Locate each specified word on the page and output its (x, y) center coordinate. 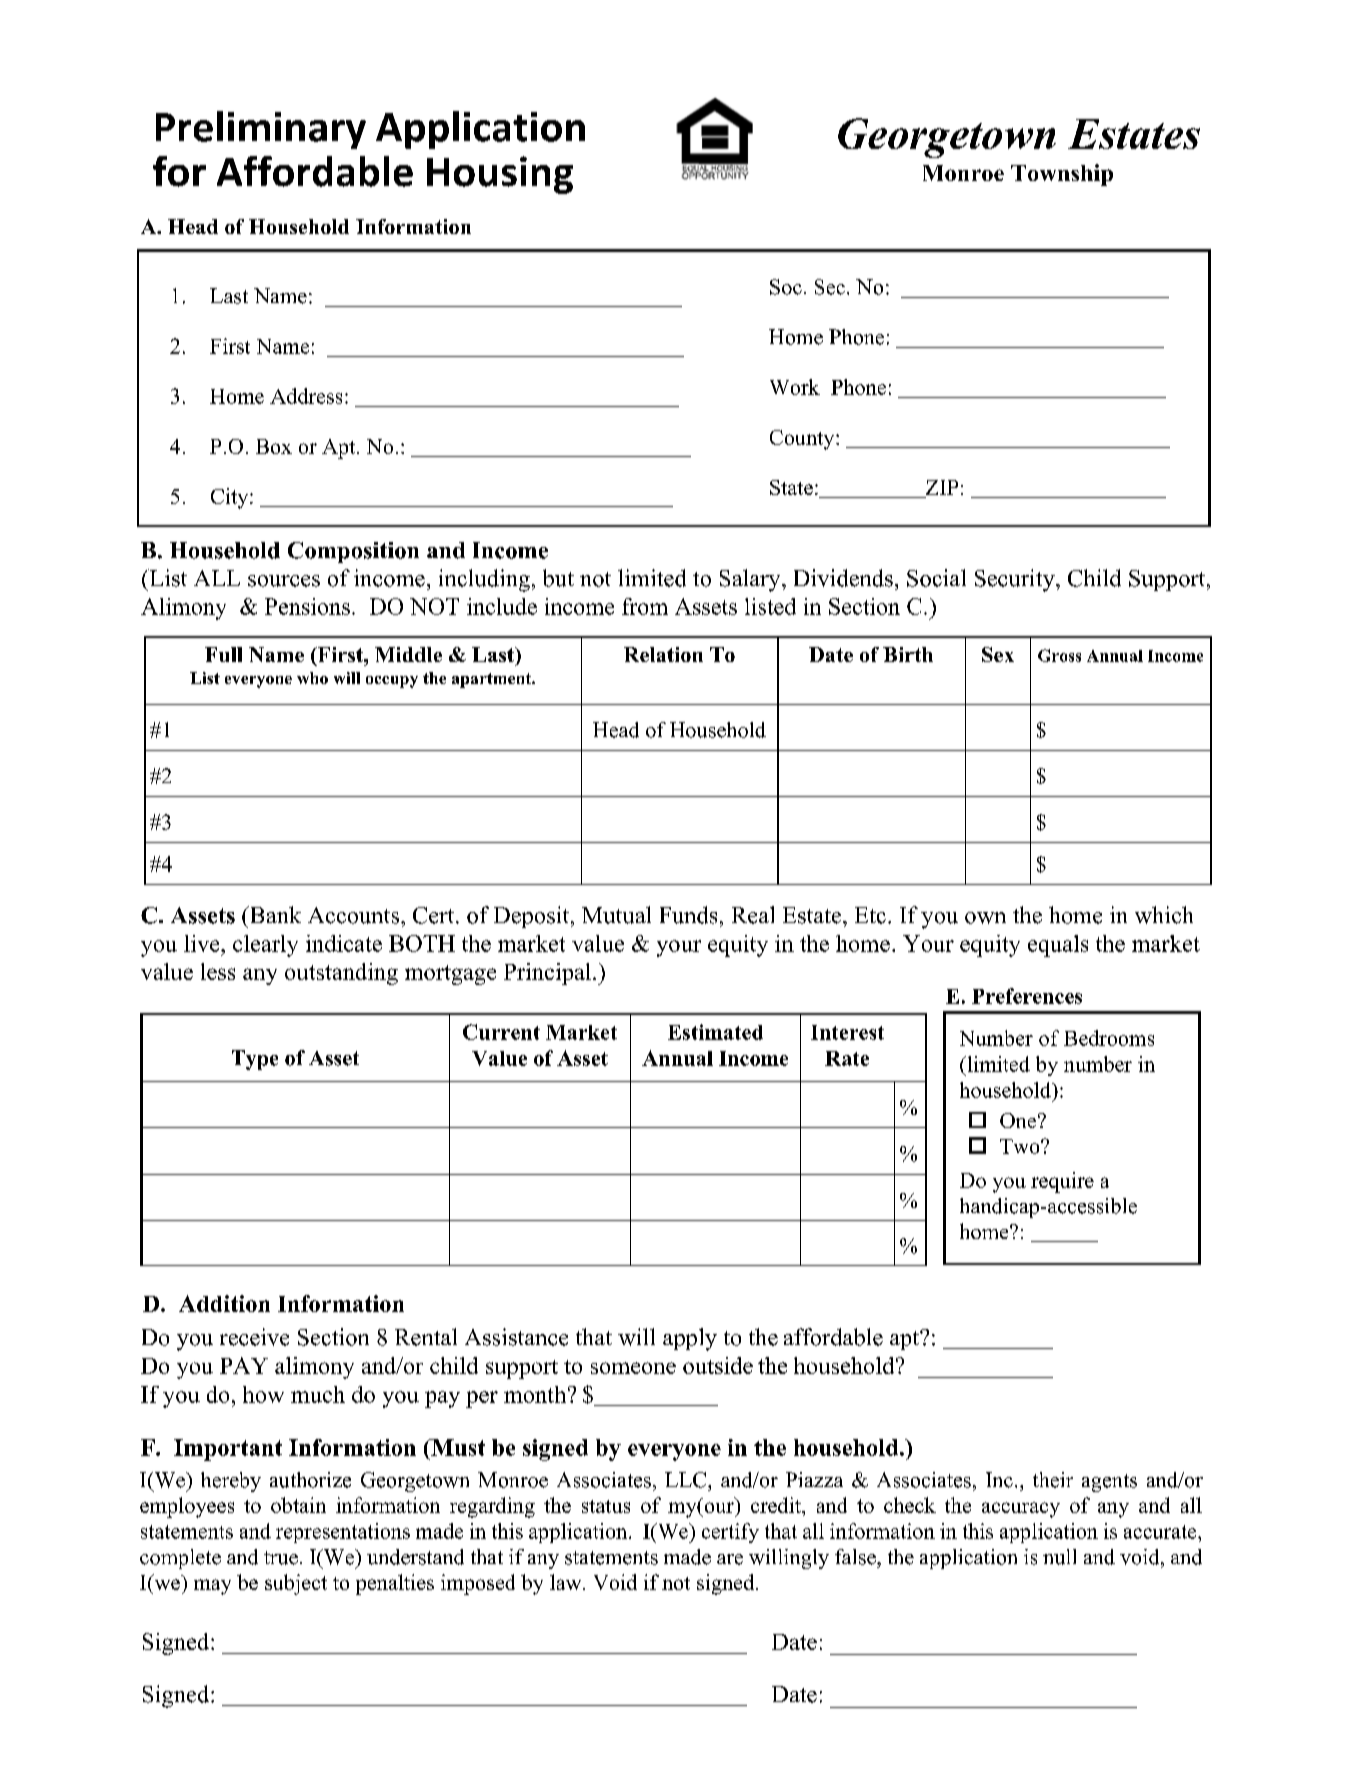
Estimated (715, 1032)
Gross (1059, 655)
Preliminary (261, 130)
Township (1062, 175)
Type (255, 1060)
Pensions (307, 606)
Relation (663, 654)
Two (1021, 1146)
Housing (500, 175)
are (730, 1559)
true (281, 1558)
